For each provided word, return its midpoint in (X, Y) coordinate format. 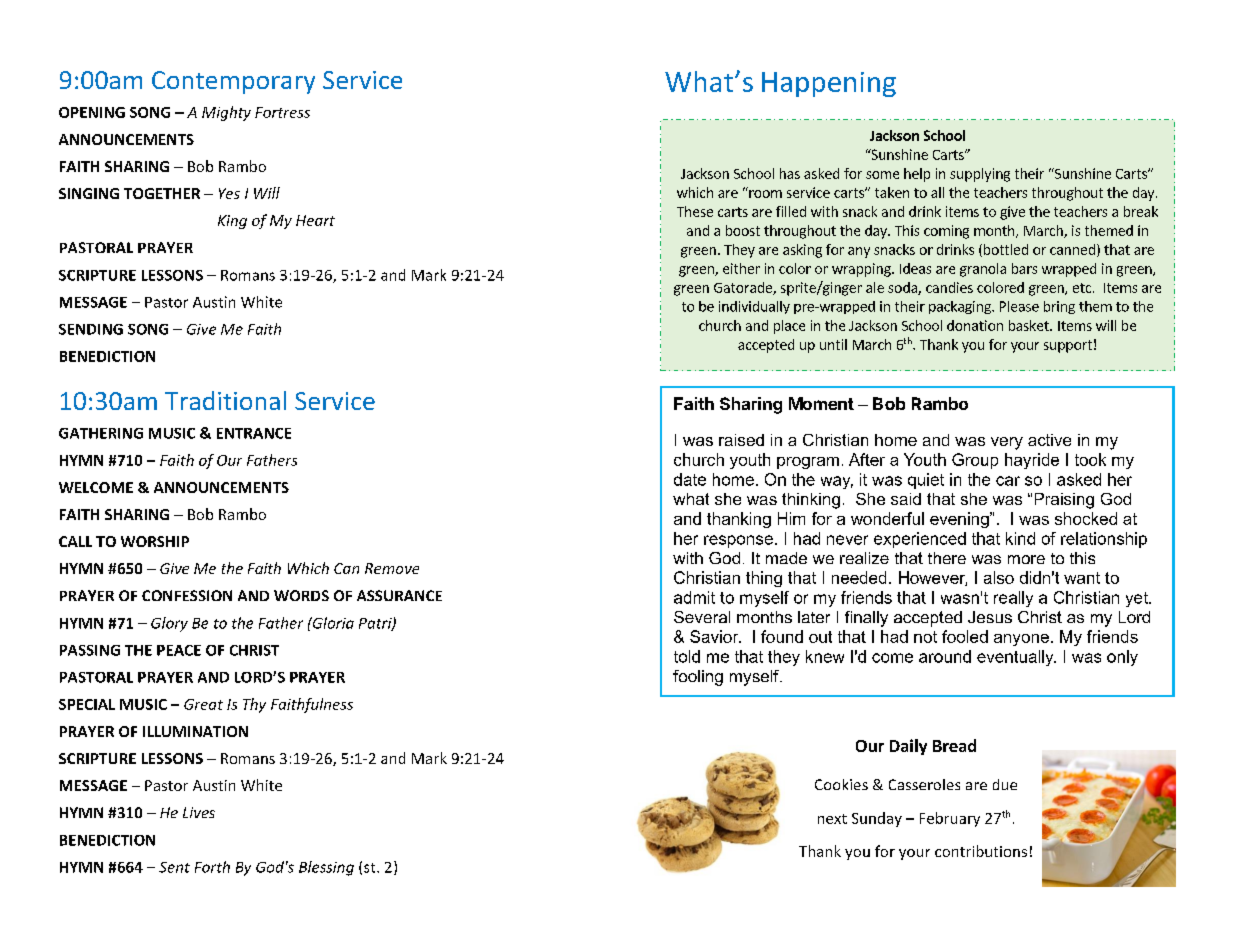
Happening (829, 84)
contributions (981, 851)
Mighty (226, 113)
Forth (212, 867)
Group (975, 461)
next (832, 819)
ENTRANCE (254, 433)
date (690, 479)
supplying (980, 175)
